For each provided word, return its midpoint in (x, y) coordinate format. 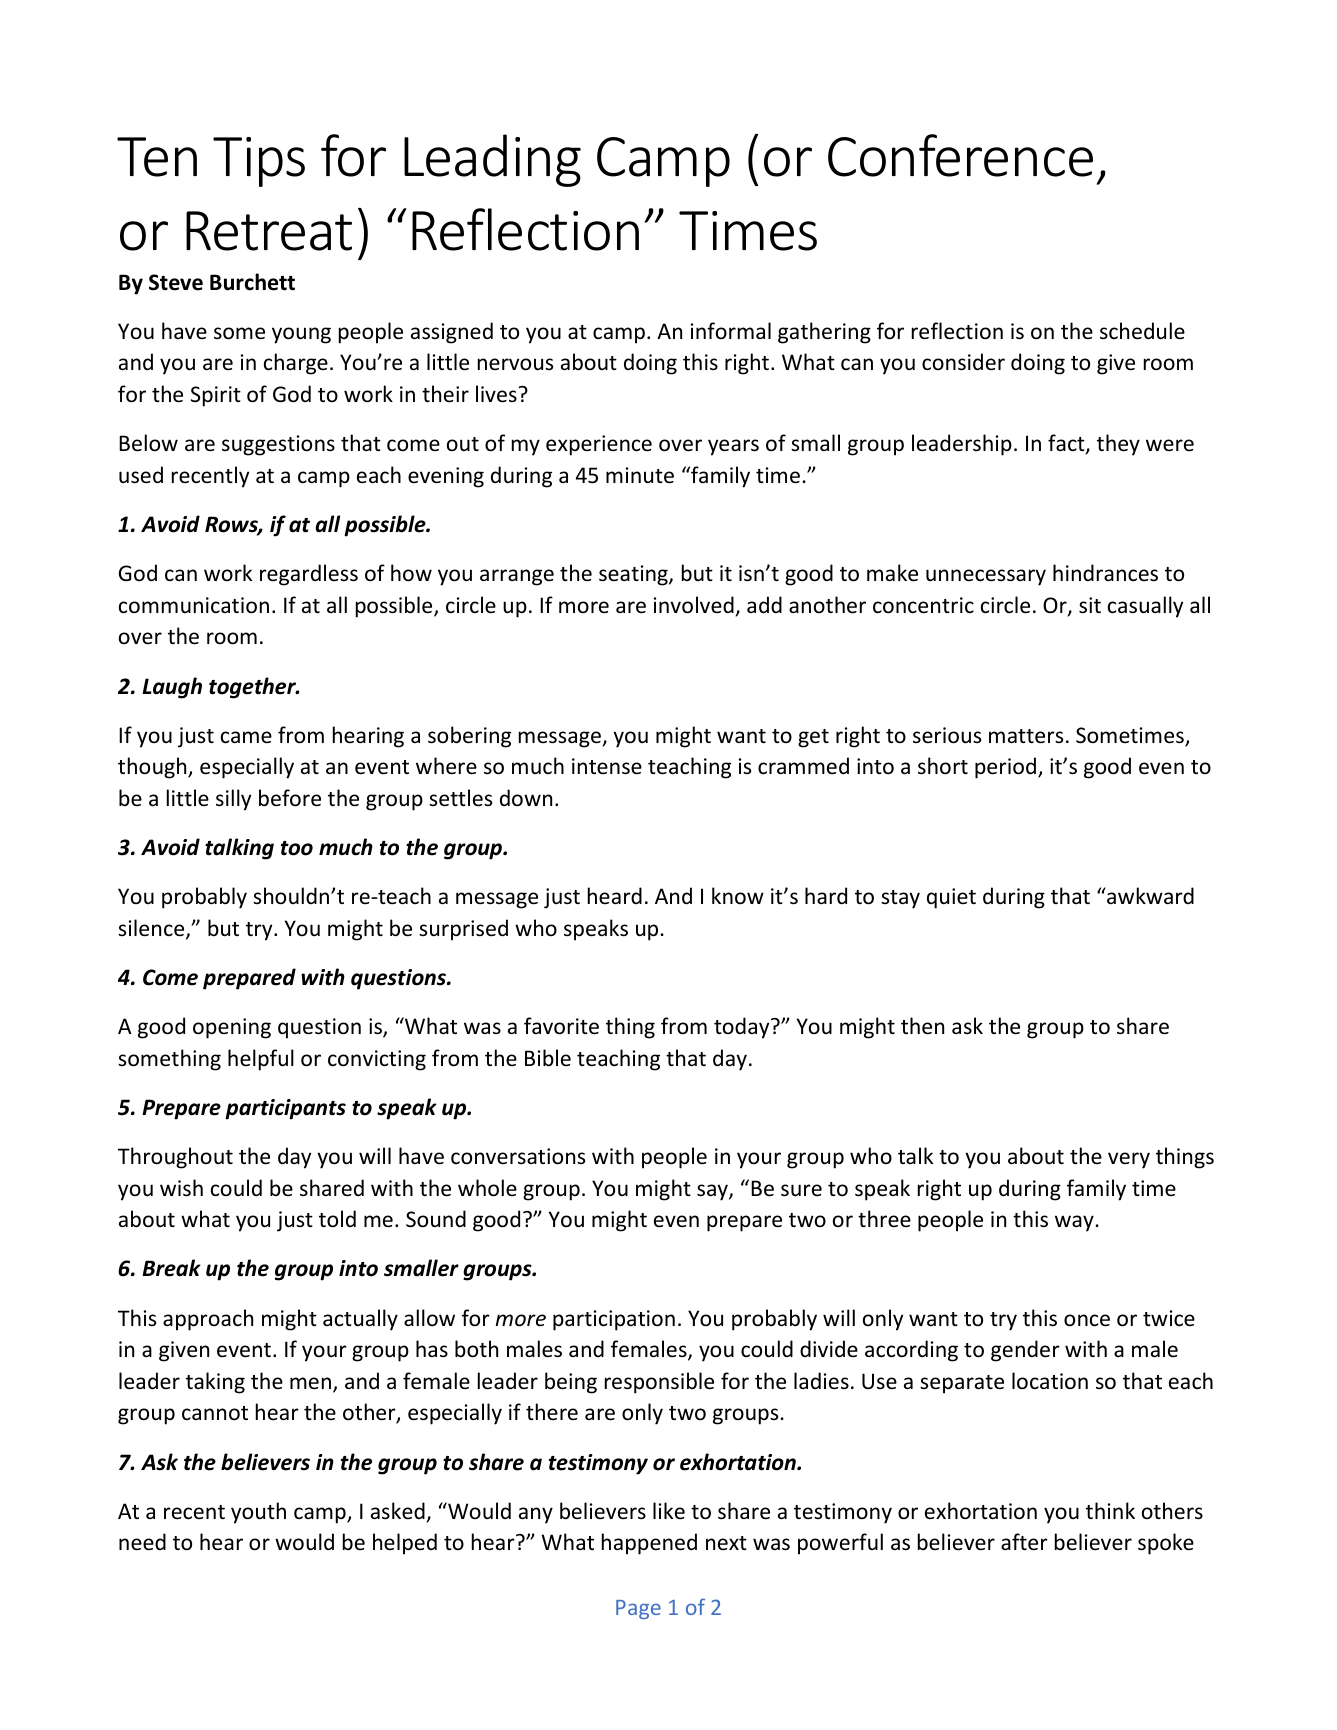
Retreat (269, 231)
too (297, 848)
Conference (960, 155)
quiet (951, 898)
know (738, 896)
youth (258, 1513)
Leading (492, 160)
